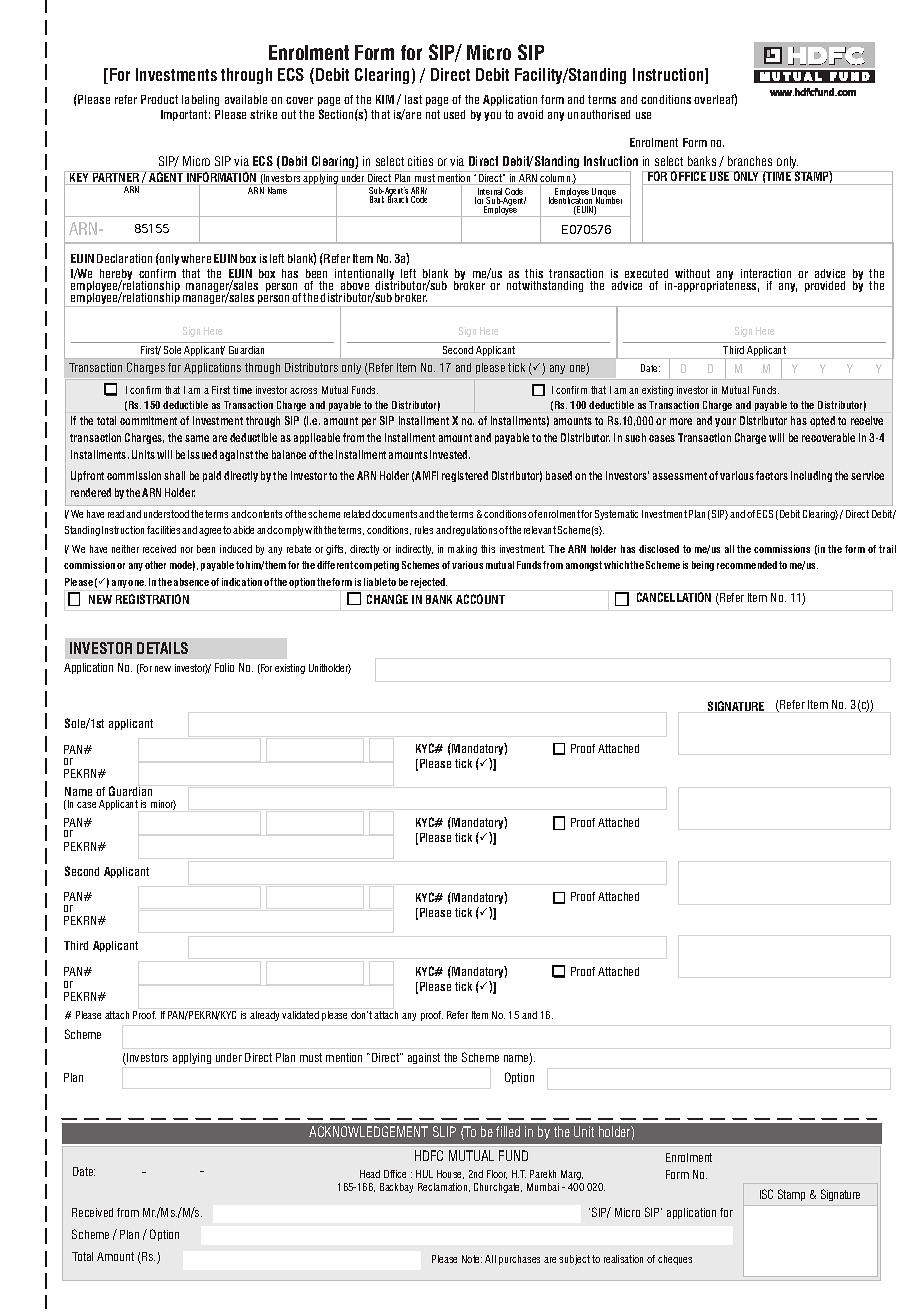 Image resolution: width=924 pixels, height=1313 pixels. I want to click on Head, so click(370, 1174).
